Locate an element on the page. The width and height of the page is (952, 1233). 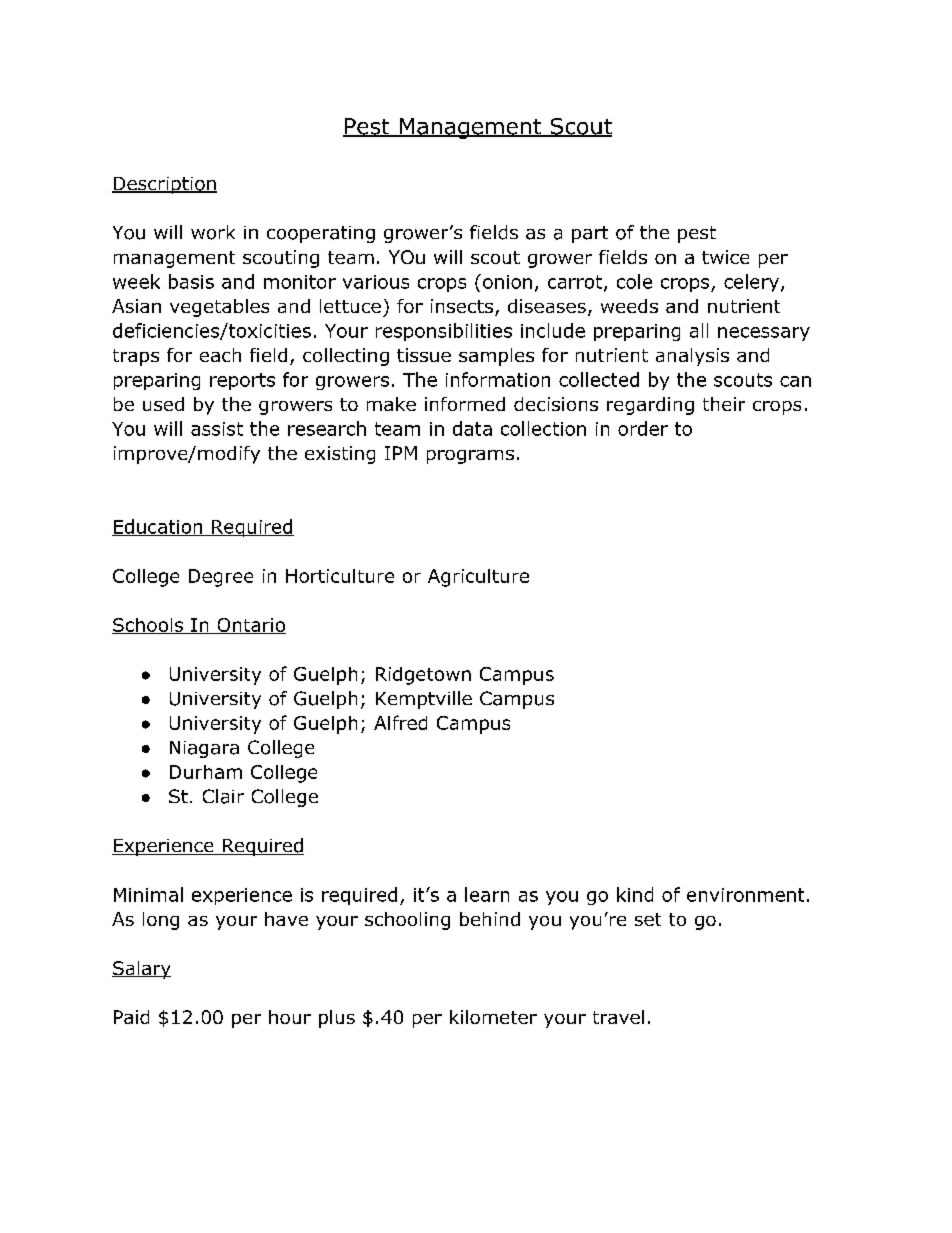
Agriculture is located at coordinates (478, 578).
